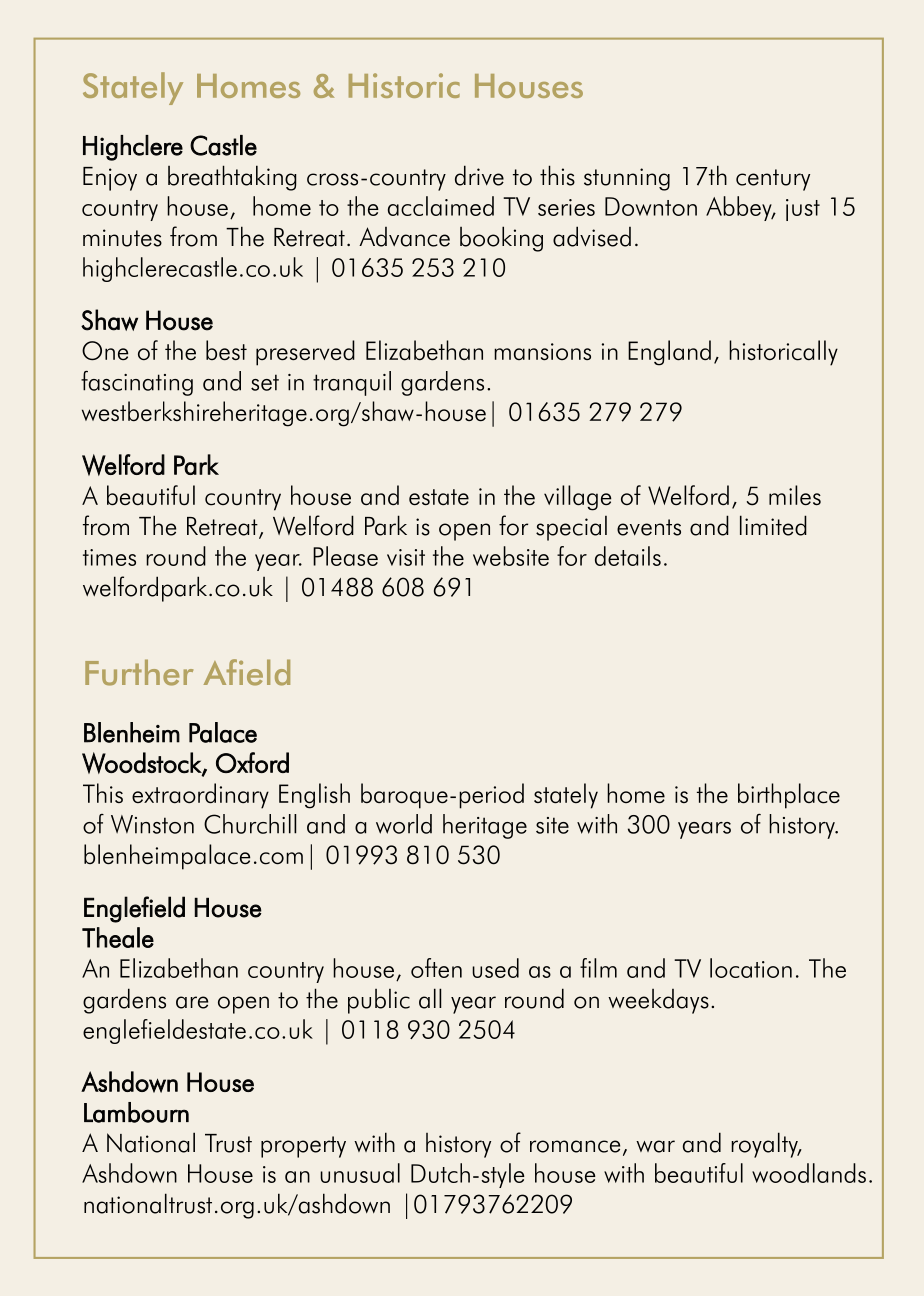  I want to click on Further, so click(139, 672).
